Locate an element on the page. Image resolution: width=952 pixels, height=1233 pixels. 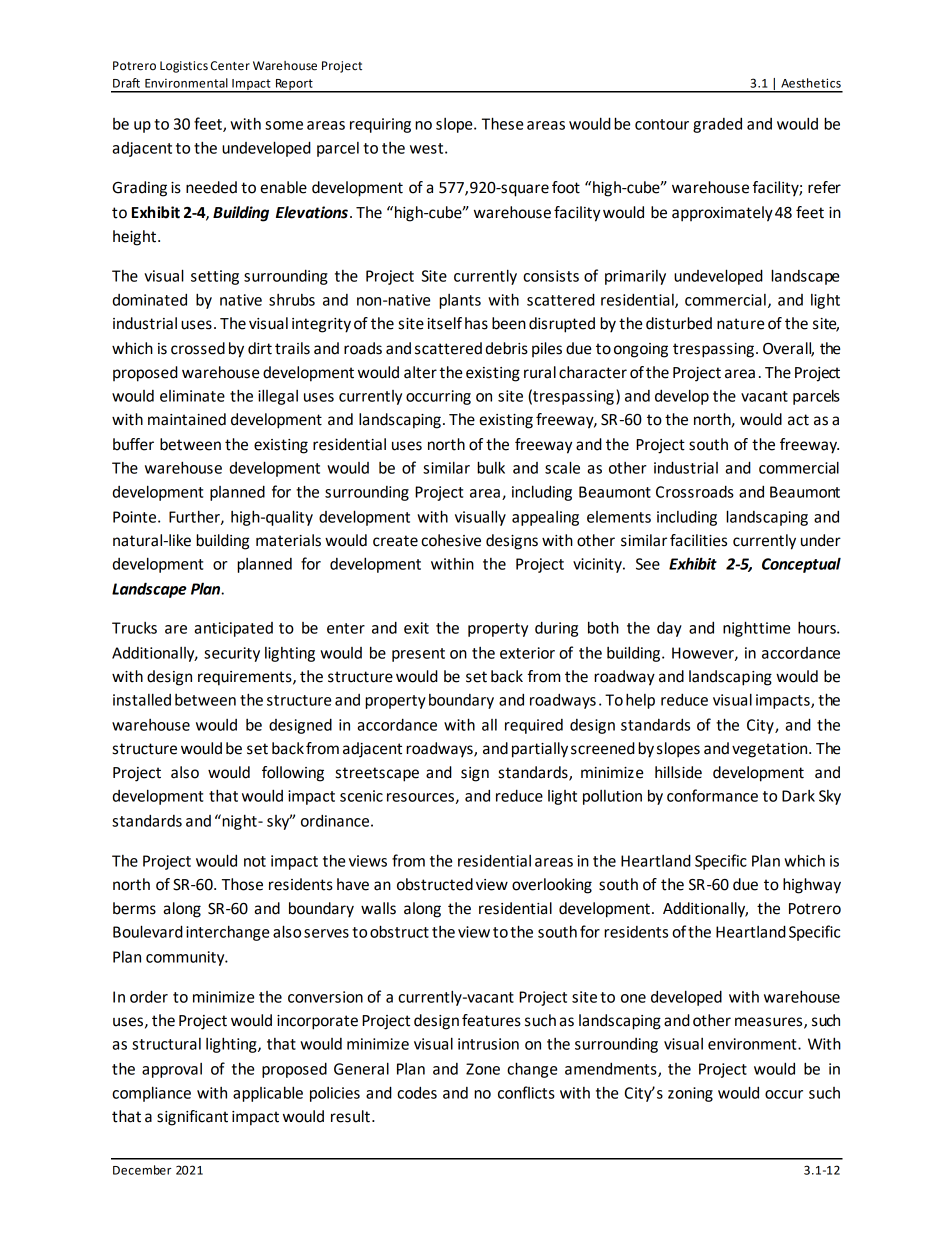
debris is located at coordinates (507, 348).
